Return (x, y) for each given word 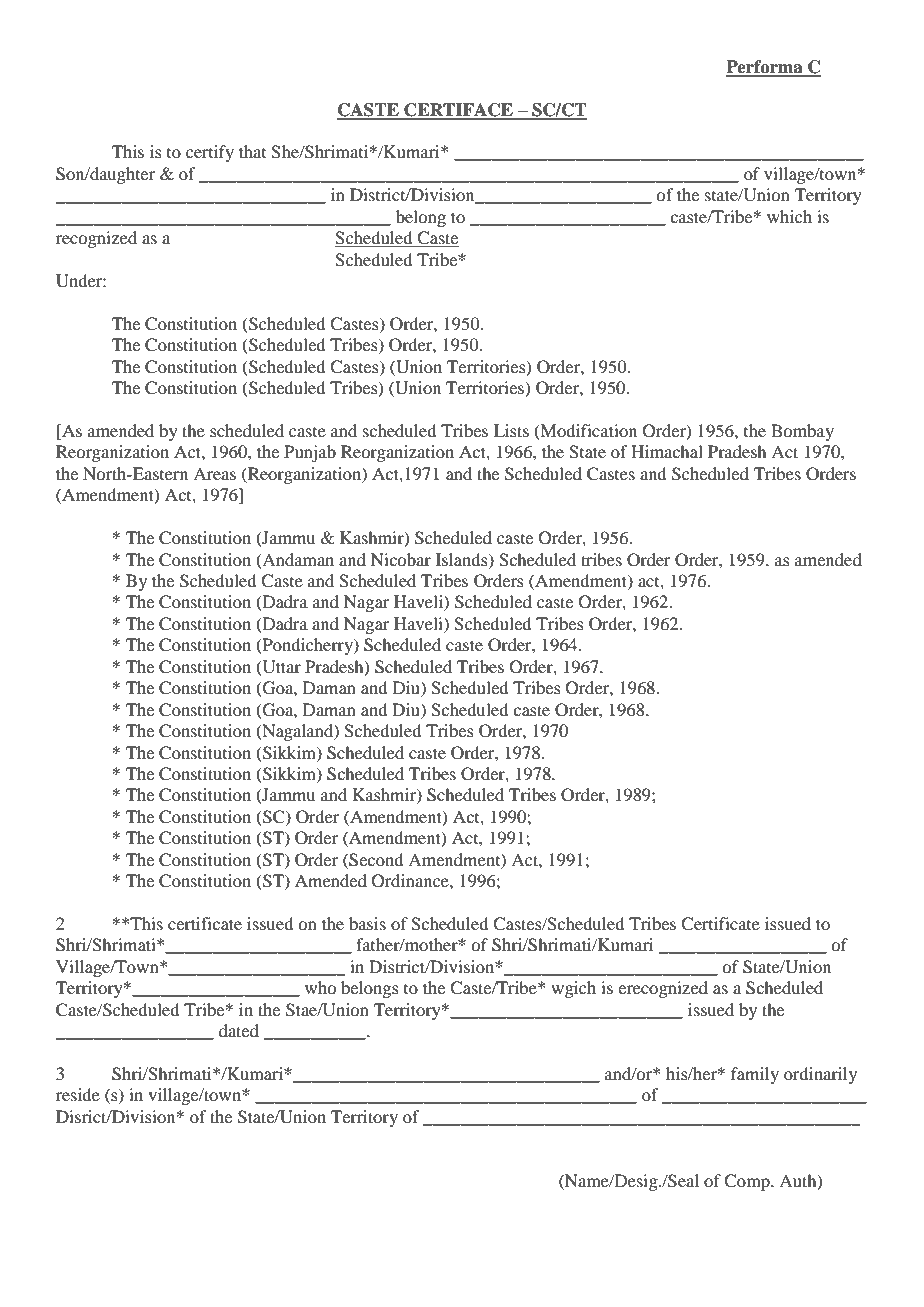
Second (375, 860)
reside (78, 1094)
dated (239, 1030)
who (320, 987)
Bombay (802, 432)
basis (367, 923)
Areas (214, 473)
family (755, 1075)
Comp (748, 1182)
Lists (511, 430)
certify (210, 153)
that (252, 151)
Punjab (310, 453)
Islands (463, 560)
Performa (765, 68)
